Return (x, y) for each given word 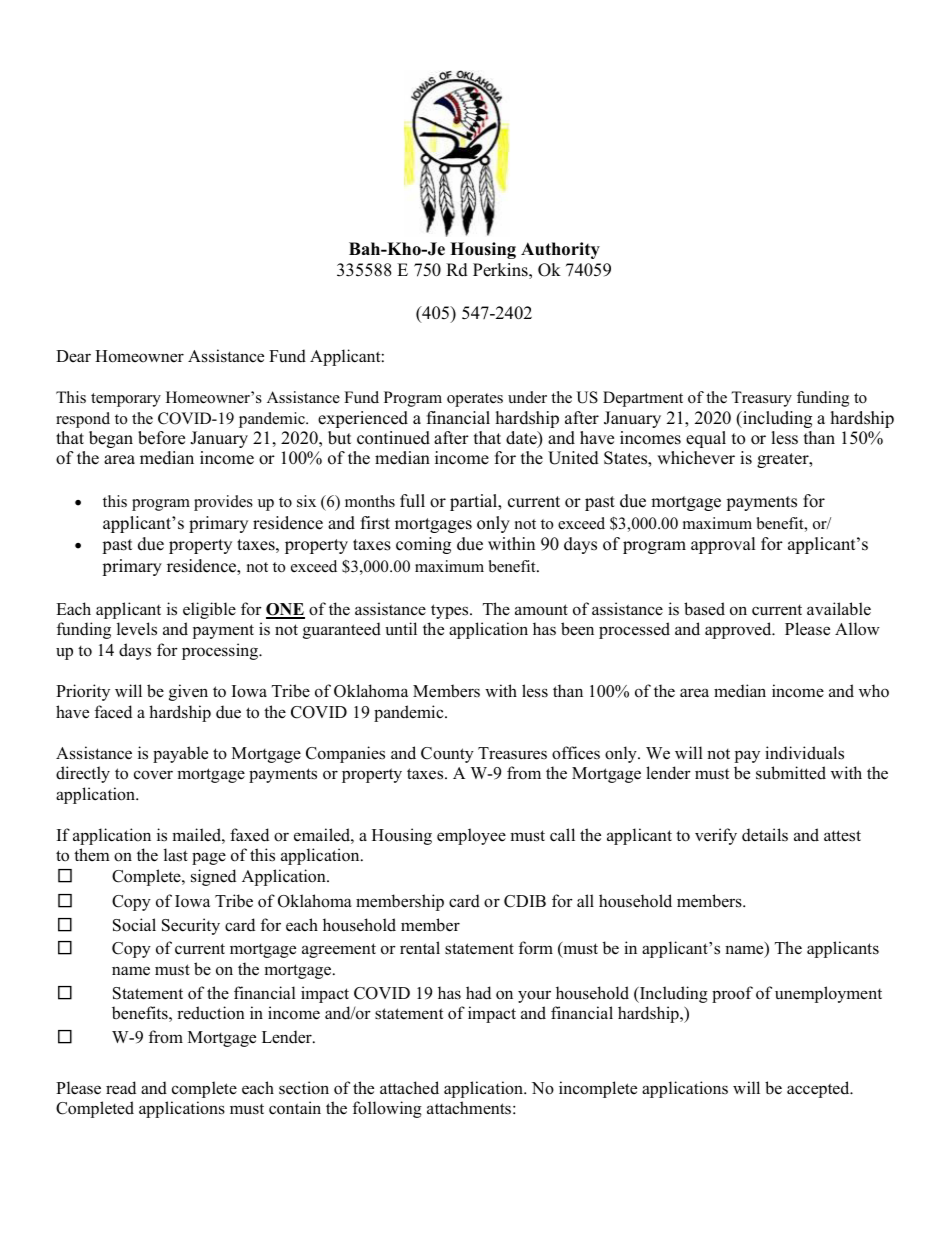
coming (423, 545)
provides (223, 503)
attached (409, 1088)
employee (471, 836)
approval (723, 545)
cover (153, 775)
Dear (73, 356)
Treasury (761, 399)
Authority (560, 250)
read (121, 1088)
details (765, 835)
